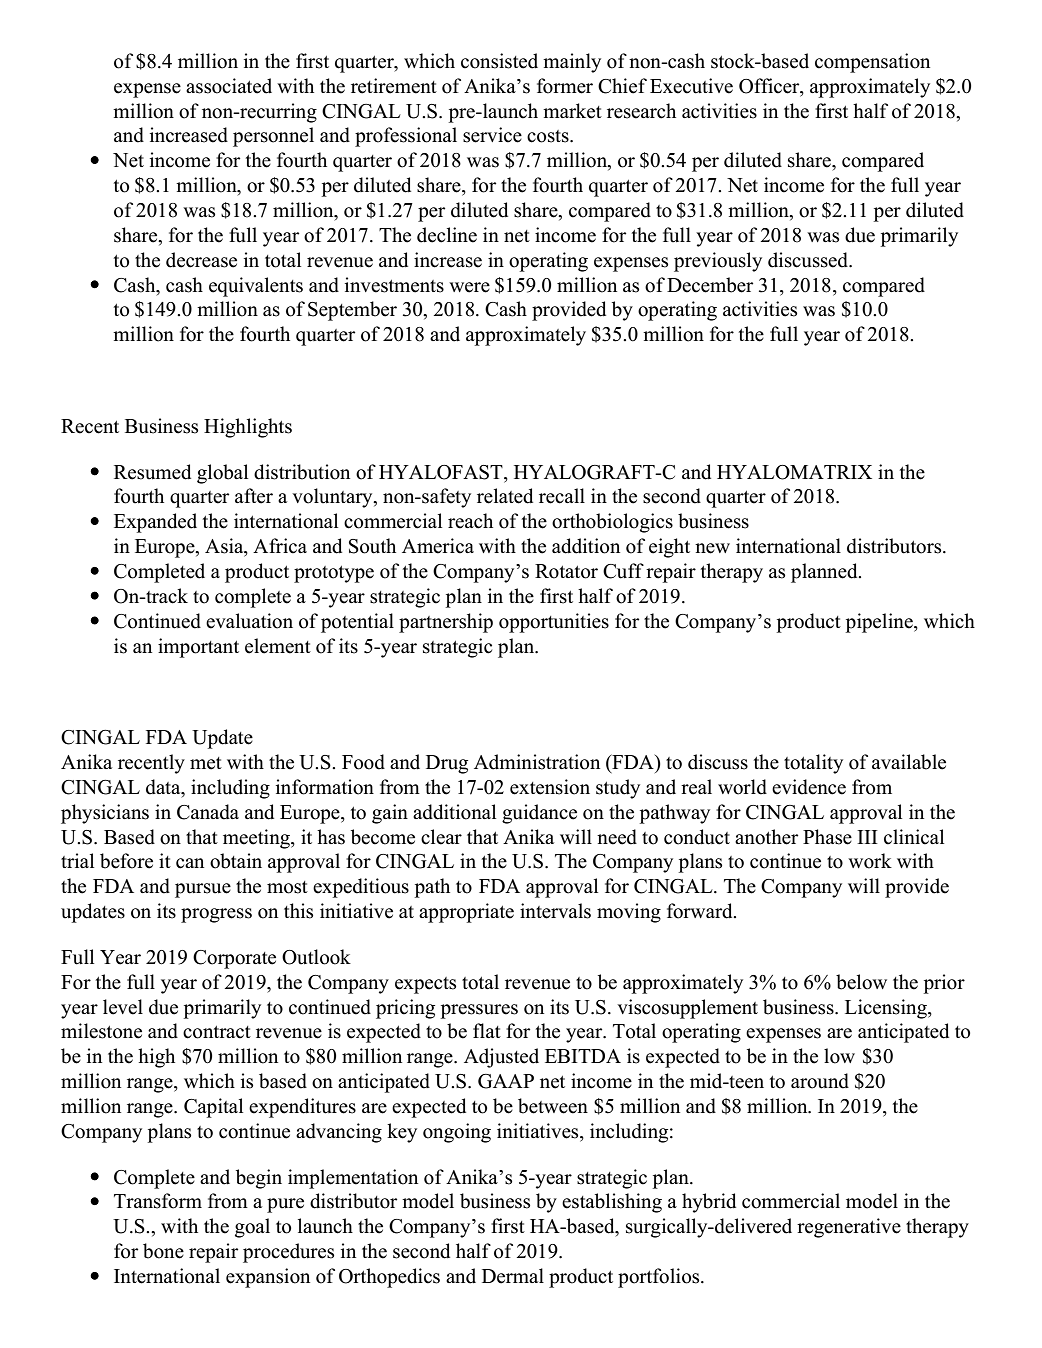 The width and height of the image is (1042, 1348). Describe the element at coordinates (870, 861) in the image. I see `work` at that location.
